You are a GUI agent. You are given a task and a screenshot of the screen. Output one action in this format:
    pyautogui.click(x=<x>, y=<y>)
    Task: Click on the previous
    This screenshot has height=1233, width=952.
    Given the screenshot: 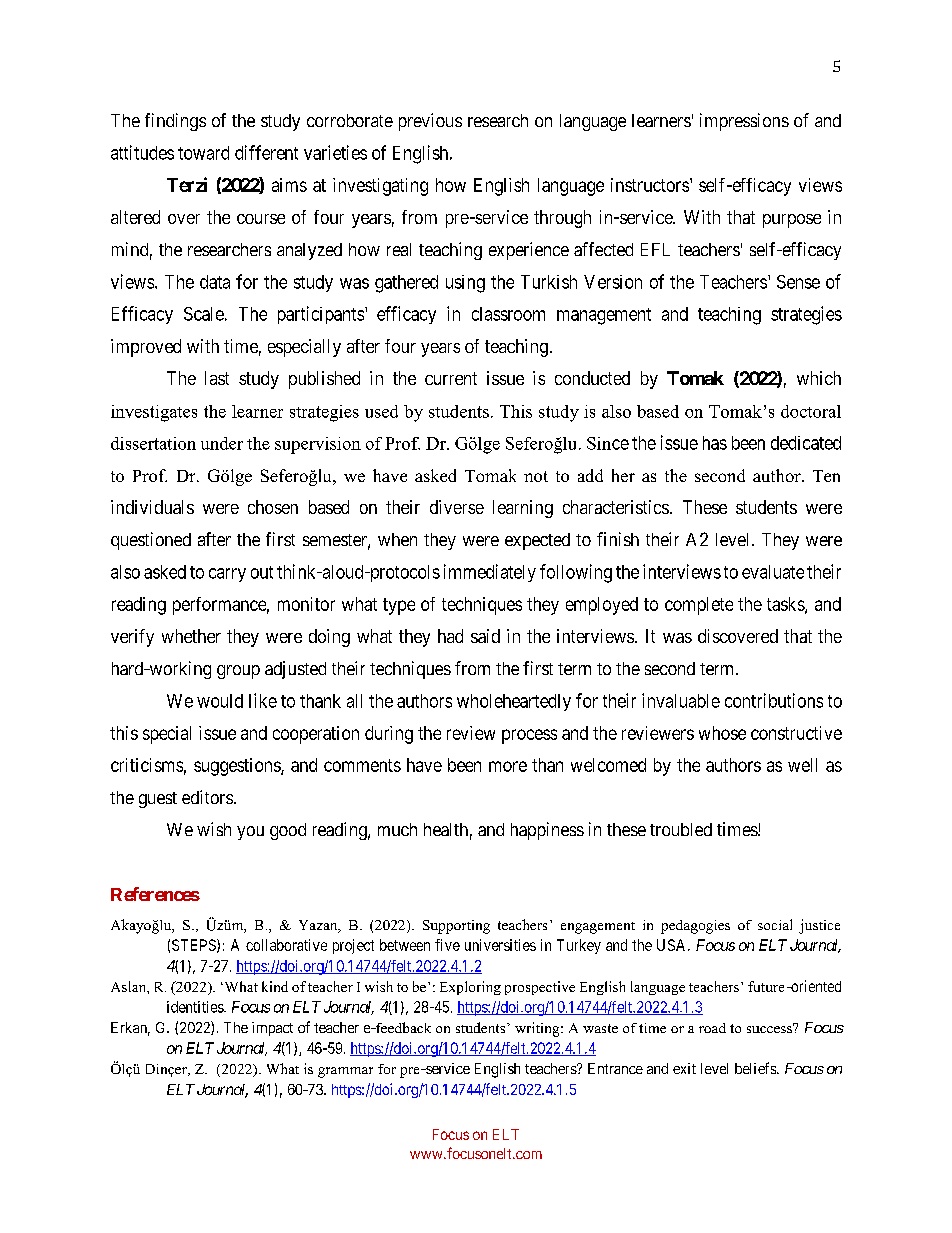 What is the action you would take?
    pyautogui.click(x=430, y=122)
